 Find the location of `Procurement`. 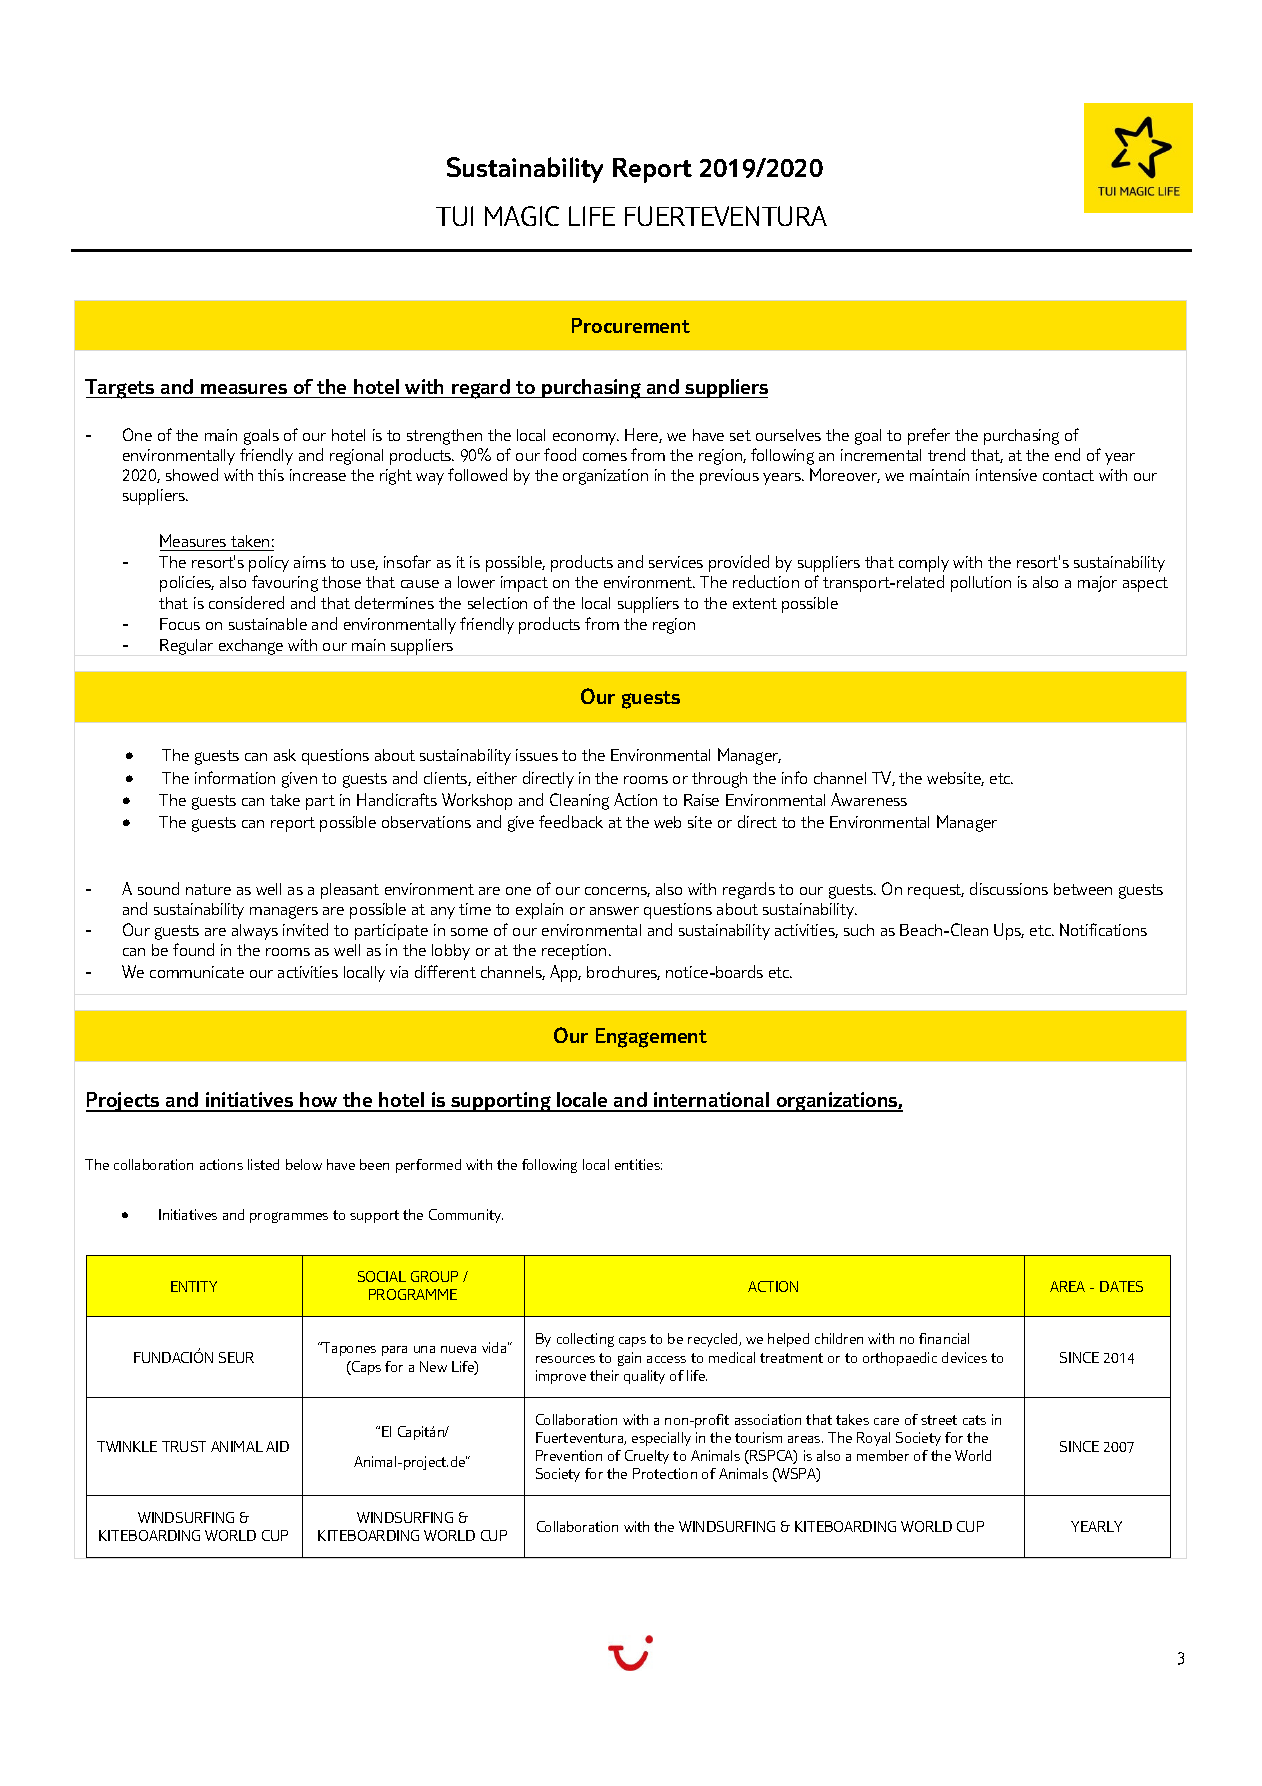

Procurement is located at coordinates (631, 325).
